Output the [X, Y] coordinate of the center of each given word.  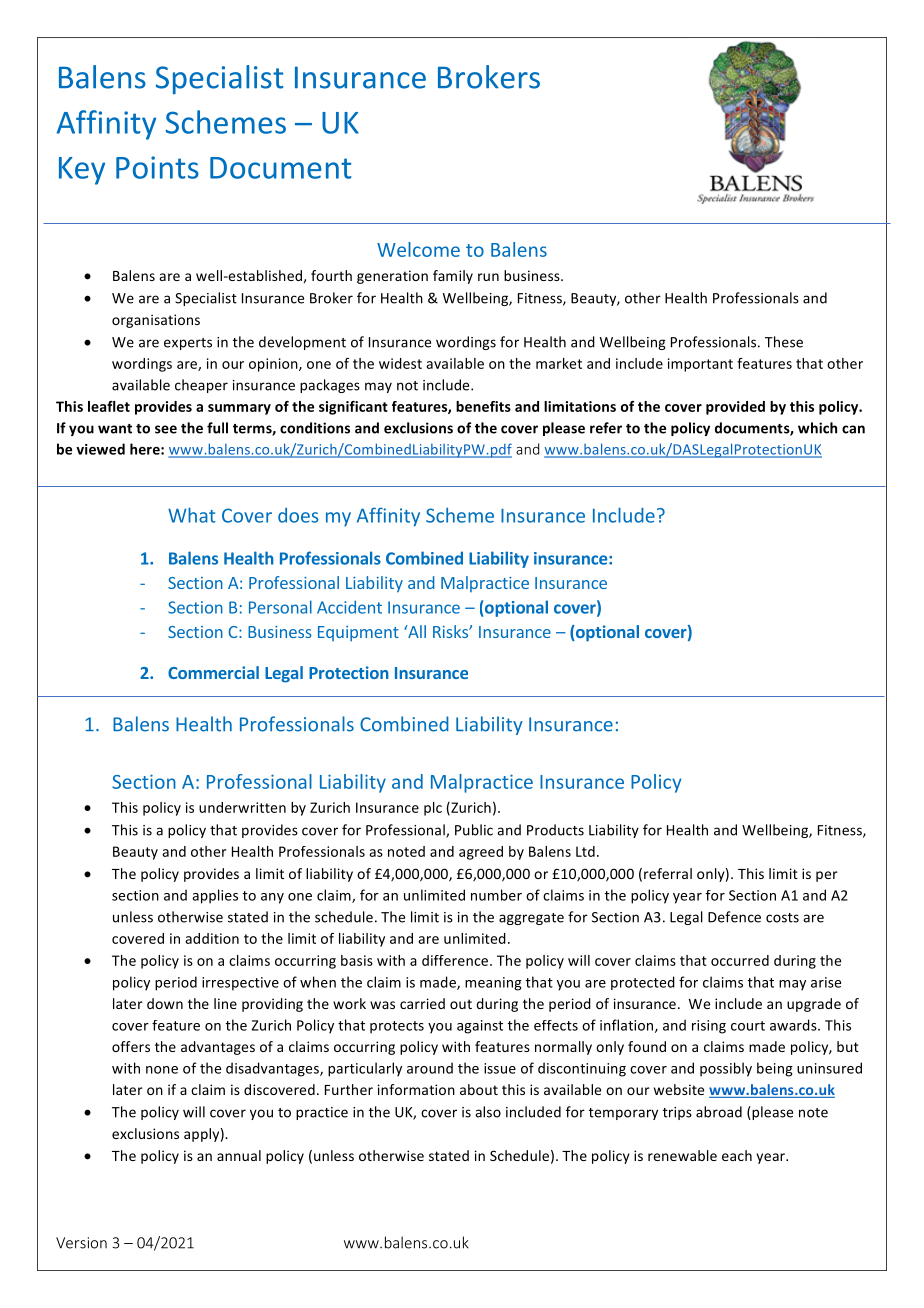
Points [157, 167]
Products [555, 830]
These [784, 342]
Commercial [213, 672]
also [488, 1112]
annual [239, 1155]
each [737, 1155]
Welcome [418, 249]
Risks [451, 631]
